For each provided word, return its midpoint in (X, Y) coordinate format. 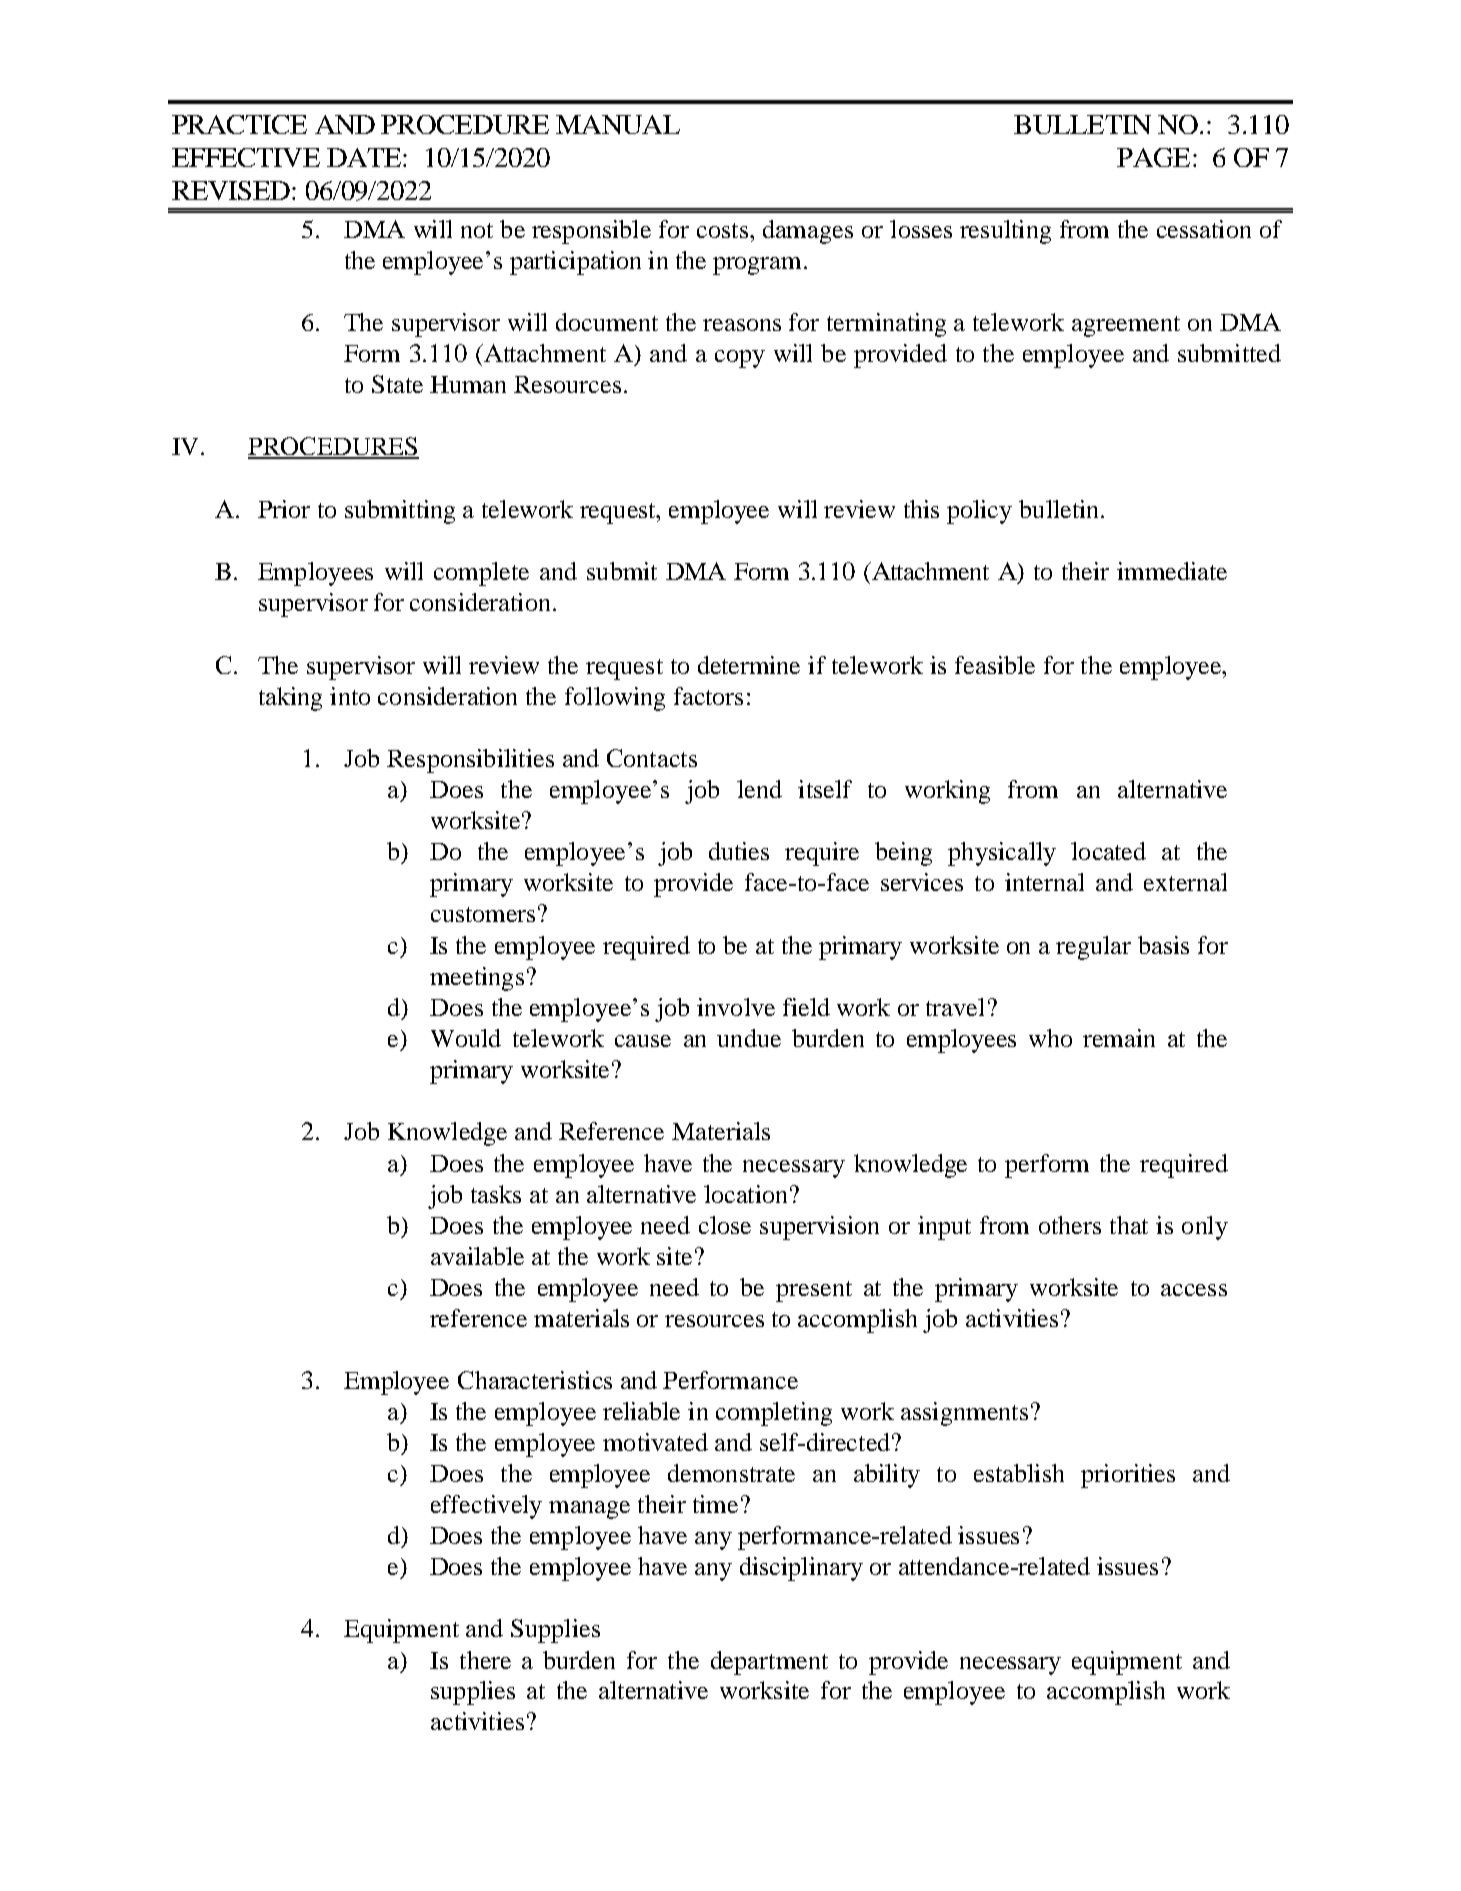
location (745, 1194)
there (485, 1660)
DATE (365, 157)
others (1070, 1225)
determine (749, 665)
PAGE (1153, 157)
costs (722, 230)
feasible (995, 665)
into (350, 696)
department (769, 1663)
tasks (496, 1194)
